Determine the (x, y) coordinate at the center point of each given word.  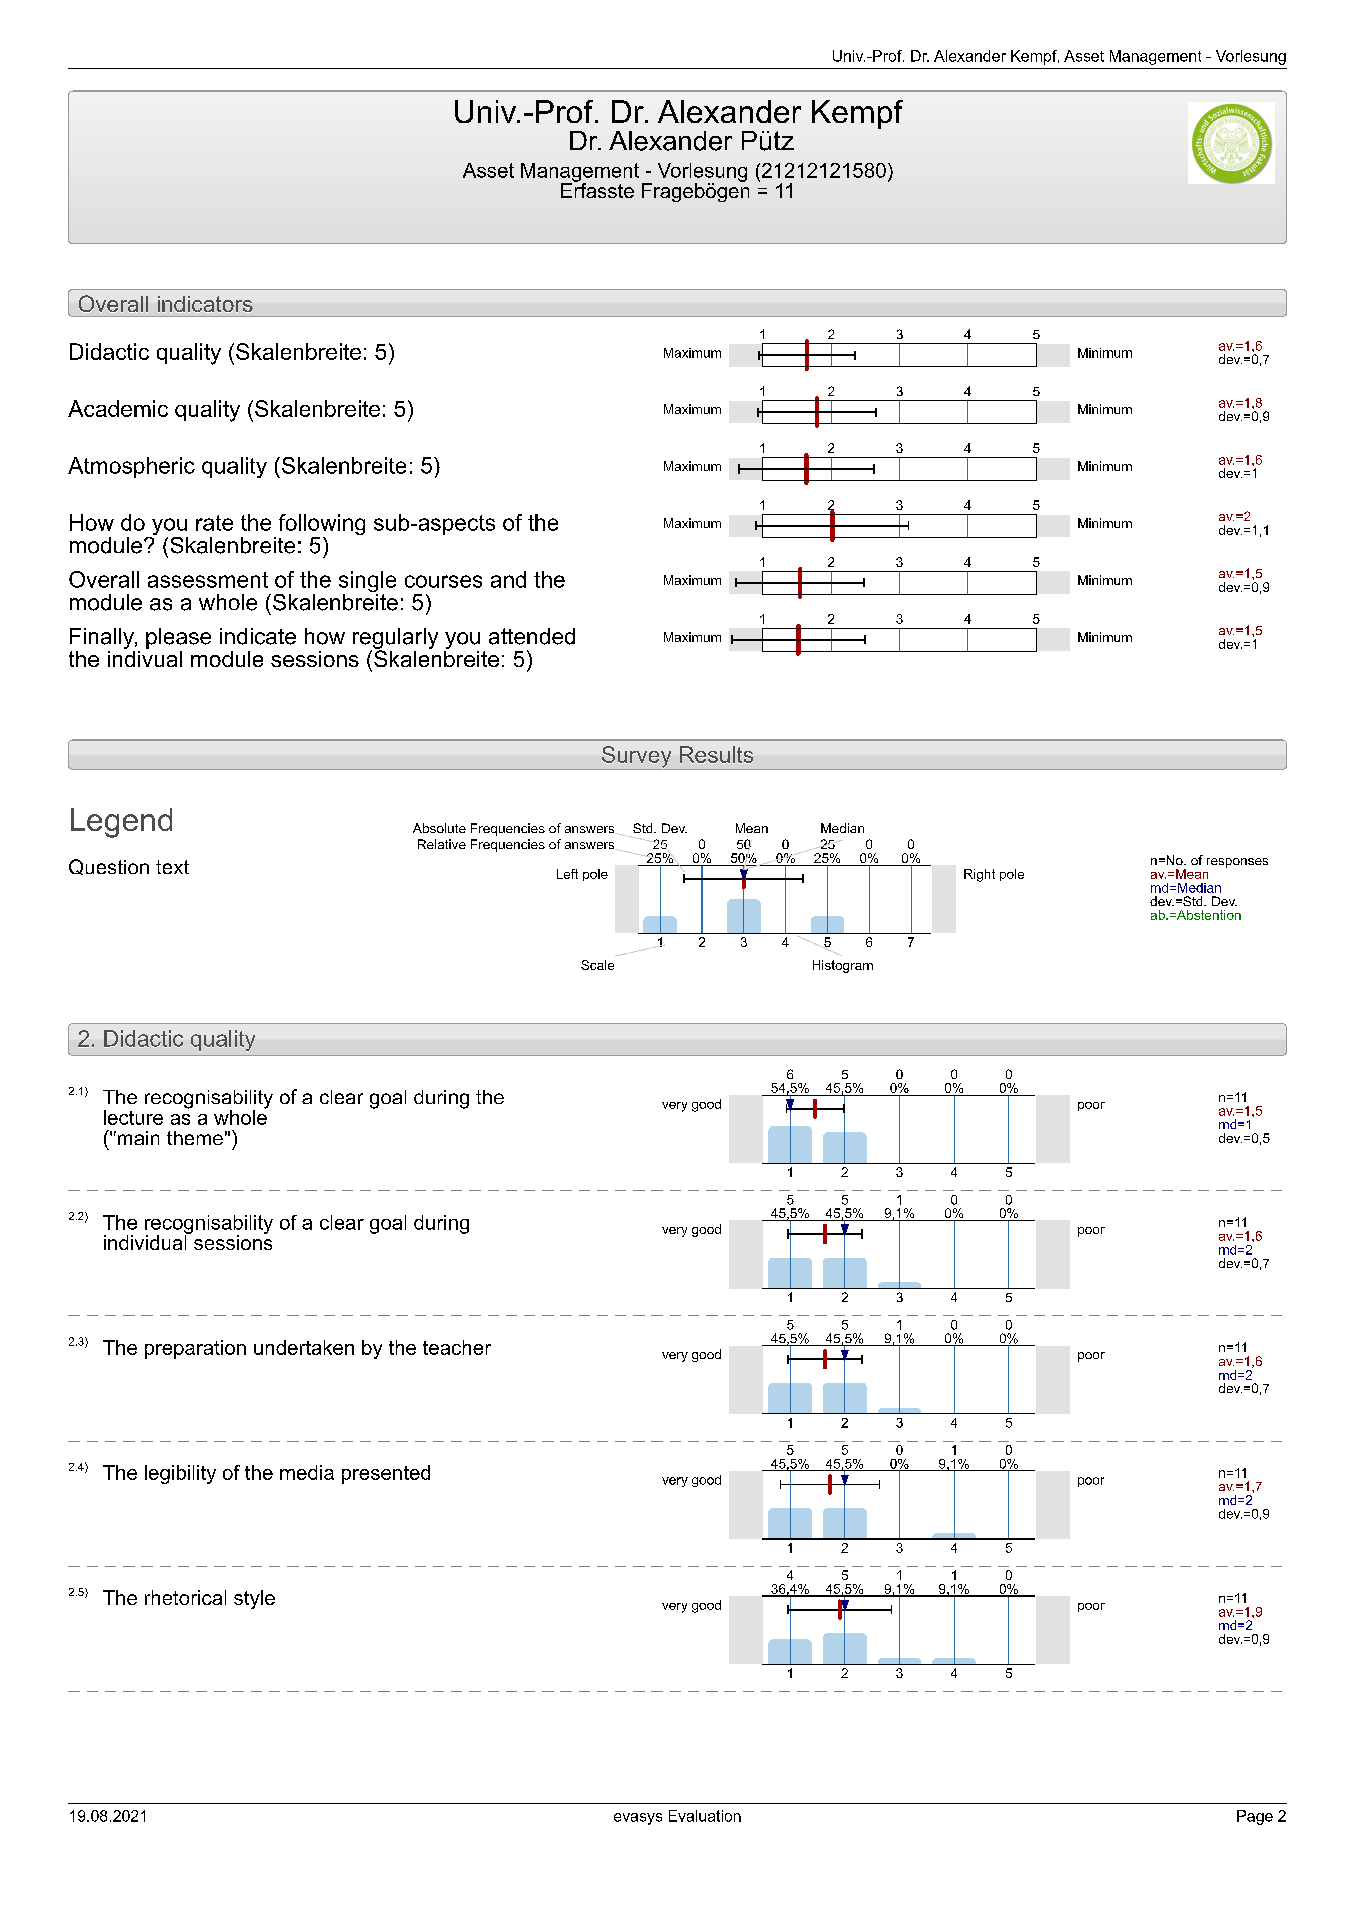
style (254, 1599)
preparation (195, 1349)
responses (1237, 863)
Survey (636, 758)
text (172, 867)
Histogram (843, 966)
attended (532, 636)
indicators (205, 304)
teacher (457, 1347)
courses (443, 581)
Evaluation (705, 1816)
